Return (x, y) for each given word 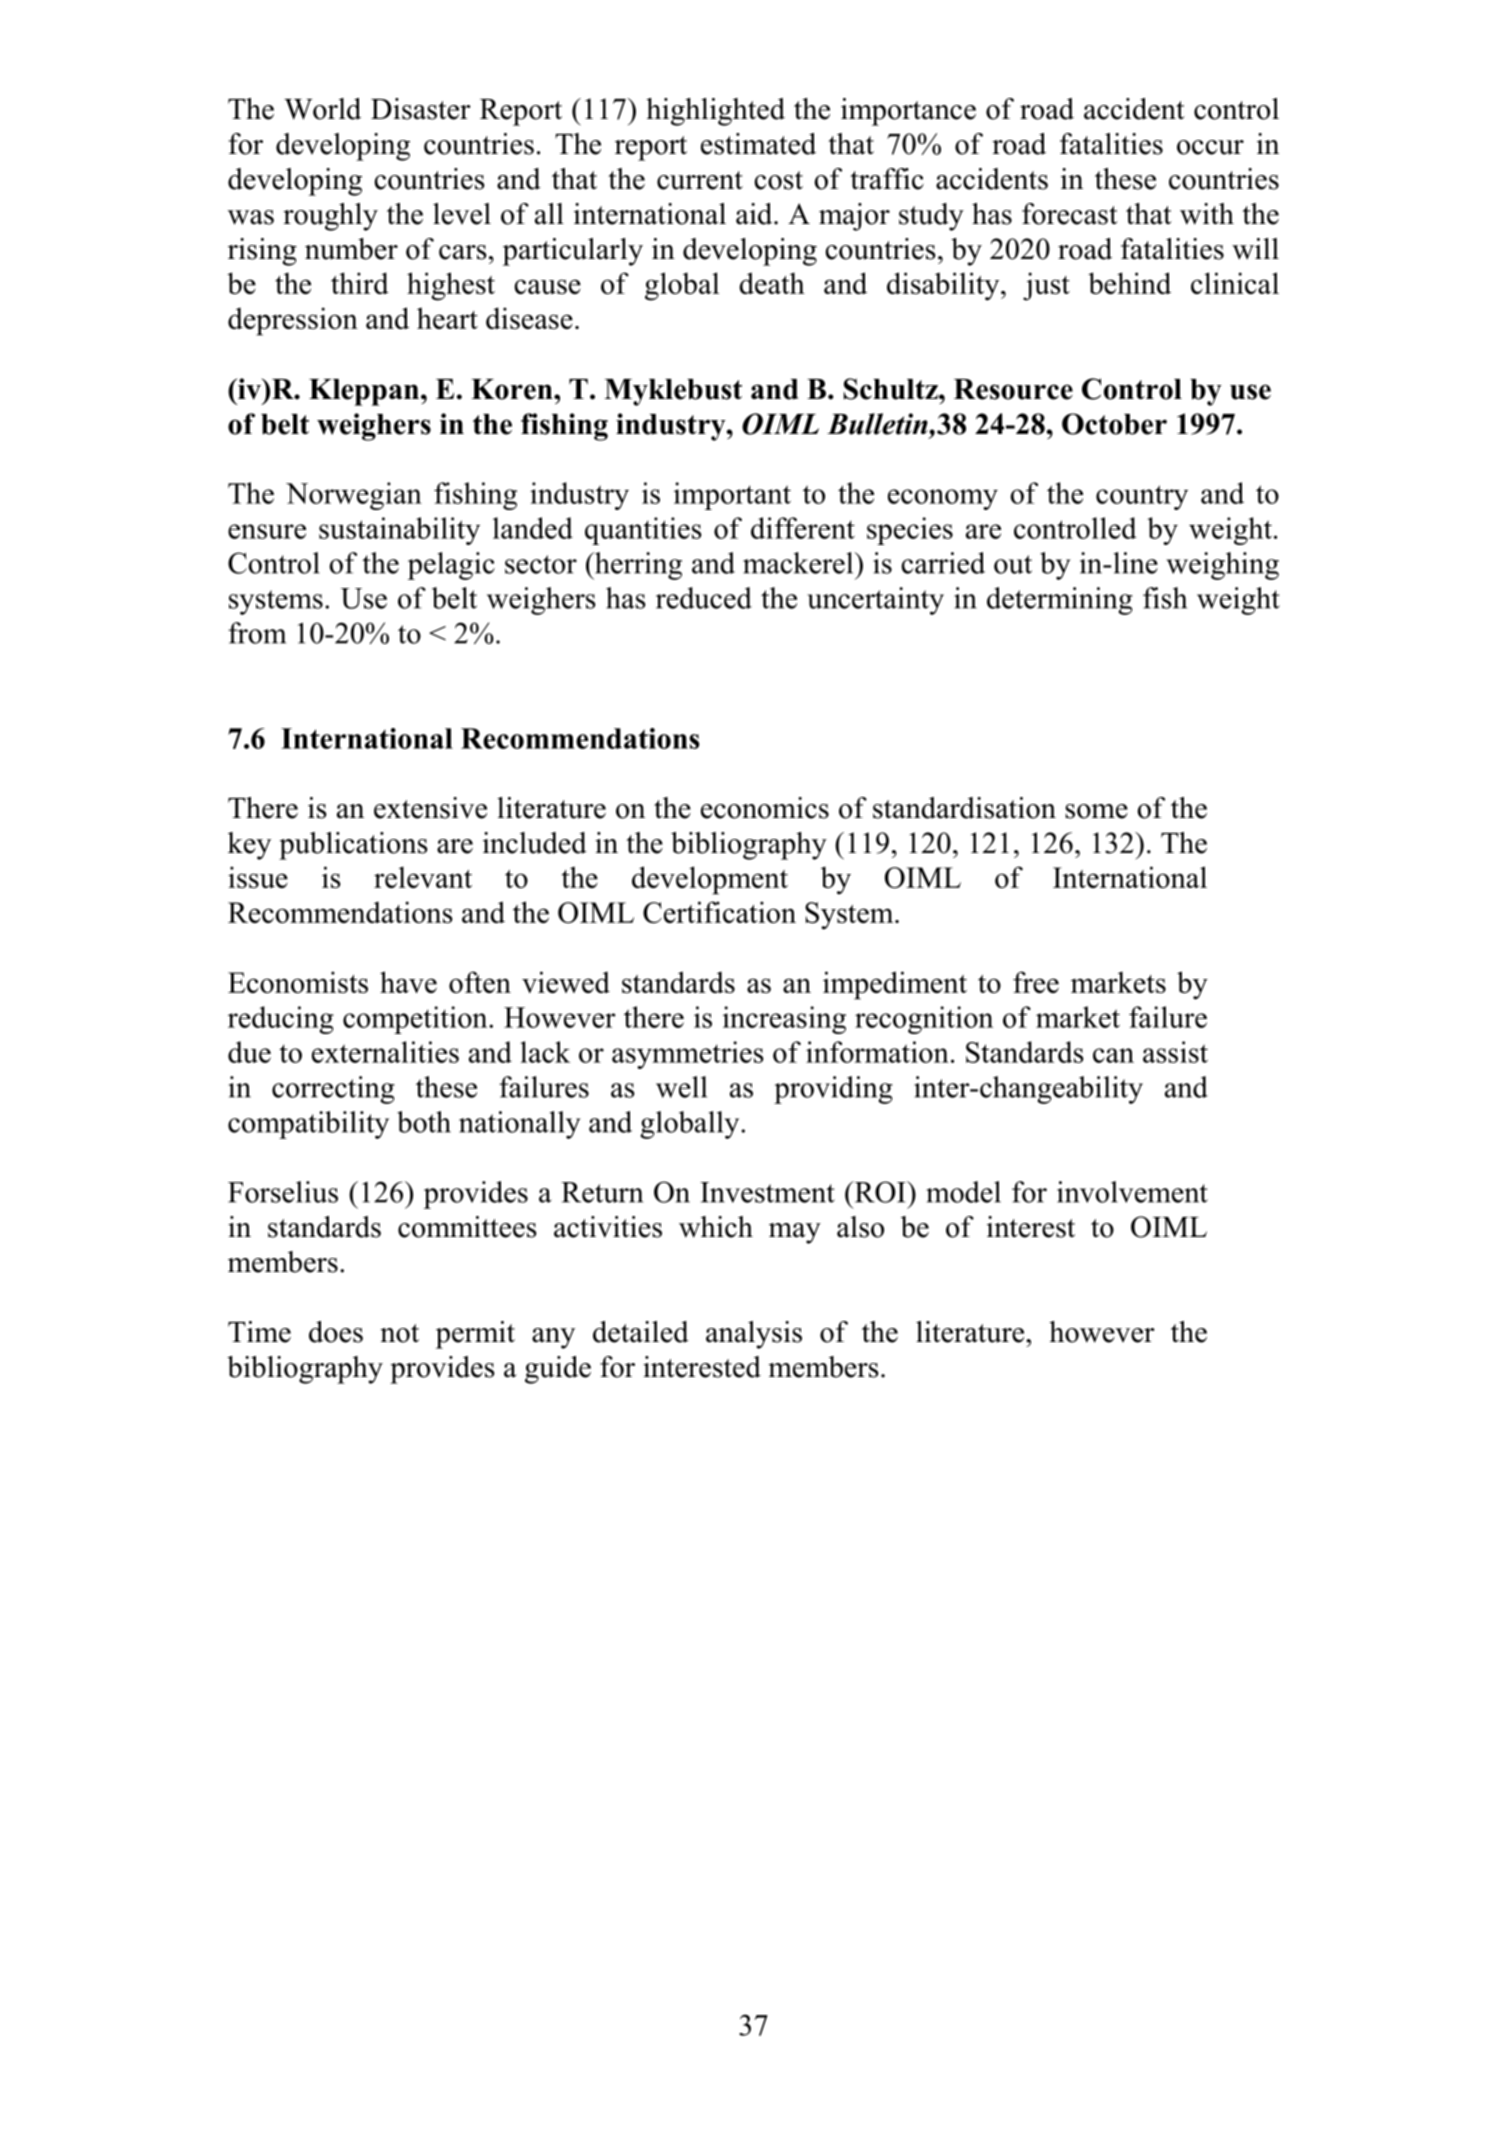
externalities (385, 1052)
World (322, 109)
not (399, 1333)
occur (1210, 147)
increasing (784, 1020)
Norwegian (354, 496)
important (732, 496)
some (1096, 811)
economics (765, 808)
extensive (430, 808)
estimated (758, 144)
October (1114, 424)
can (1113, 1055)
